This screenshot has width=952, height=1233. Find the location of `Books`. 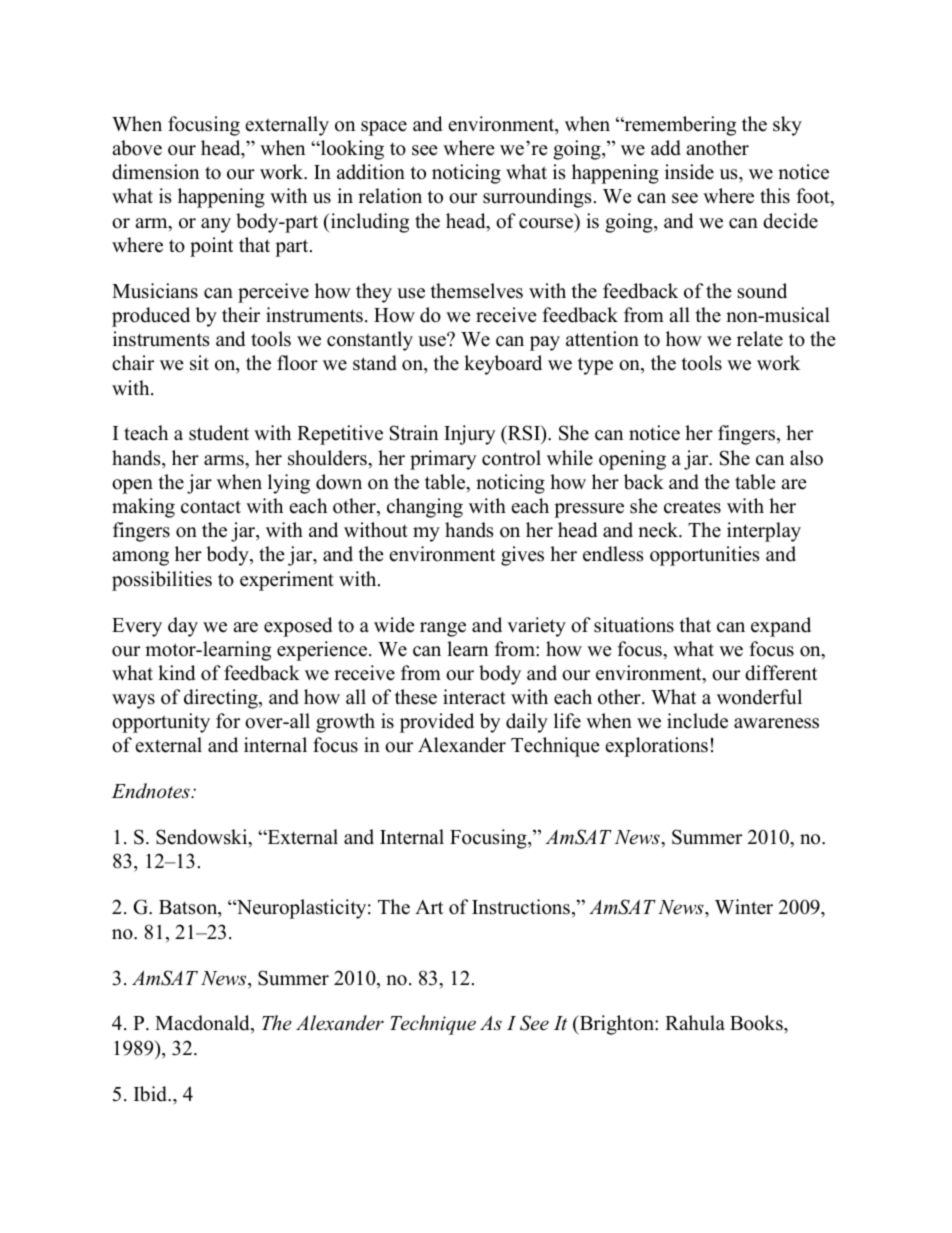

Books is located at coordinates (757, 1024).
